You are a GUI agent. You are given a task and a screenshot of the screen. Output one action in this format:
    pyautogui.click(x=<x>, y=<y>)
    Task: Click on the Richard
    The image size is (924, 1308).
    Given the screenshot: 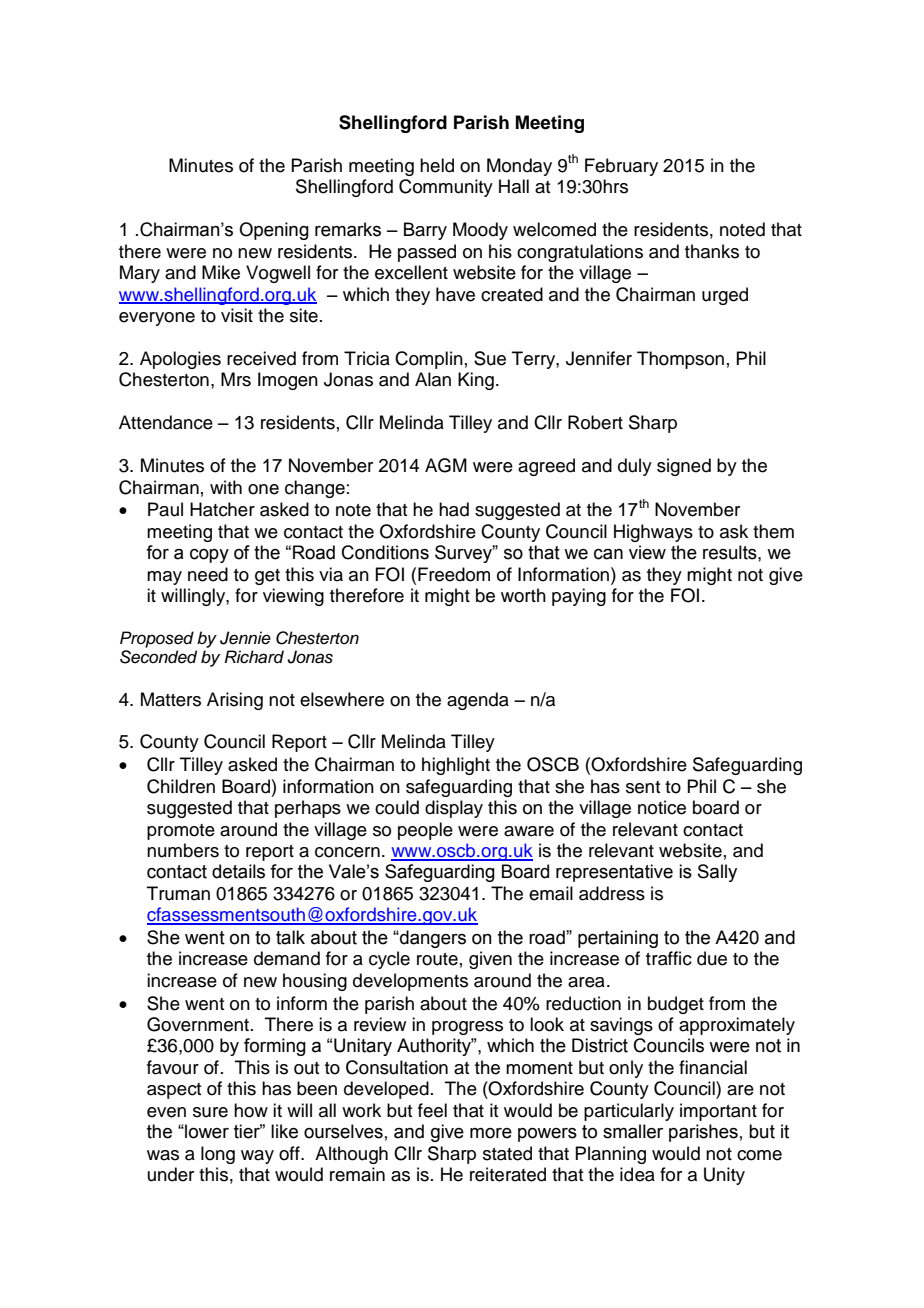 What is the action you would take?
    pyautogui.click(x=254, y=657)
